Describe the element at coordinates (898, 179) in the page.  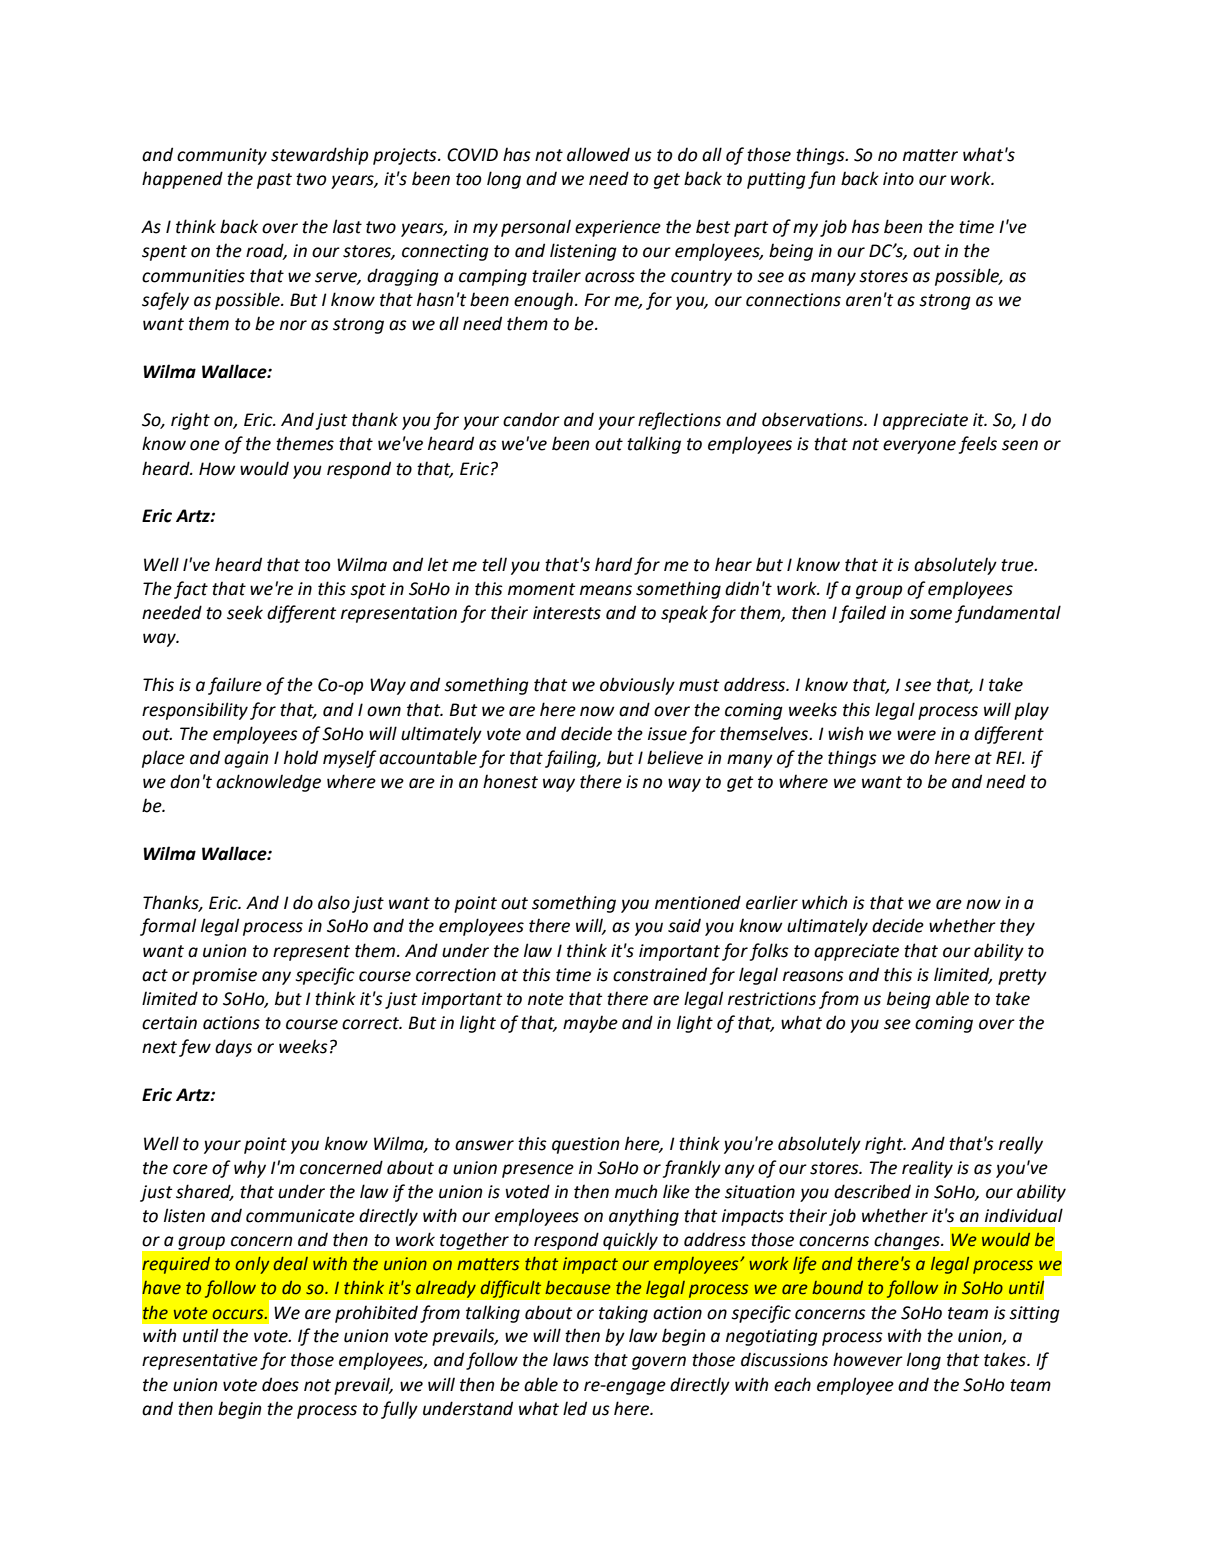
I see `into` at that location.
